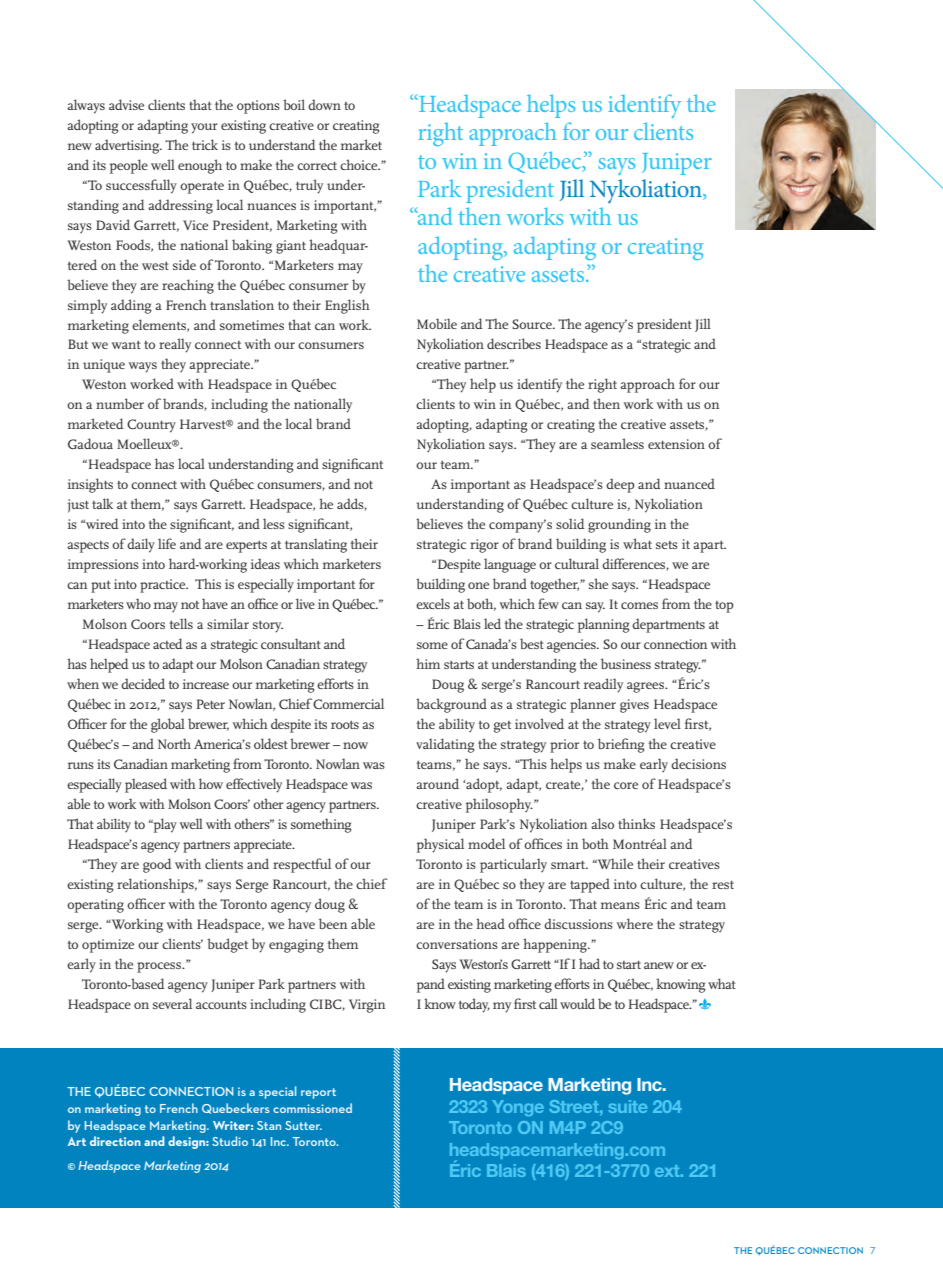 This page has height=1288, width=943. Describe the element at coordinates (433, 603) in the page. I see `excels` at that location.
